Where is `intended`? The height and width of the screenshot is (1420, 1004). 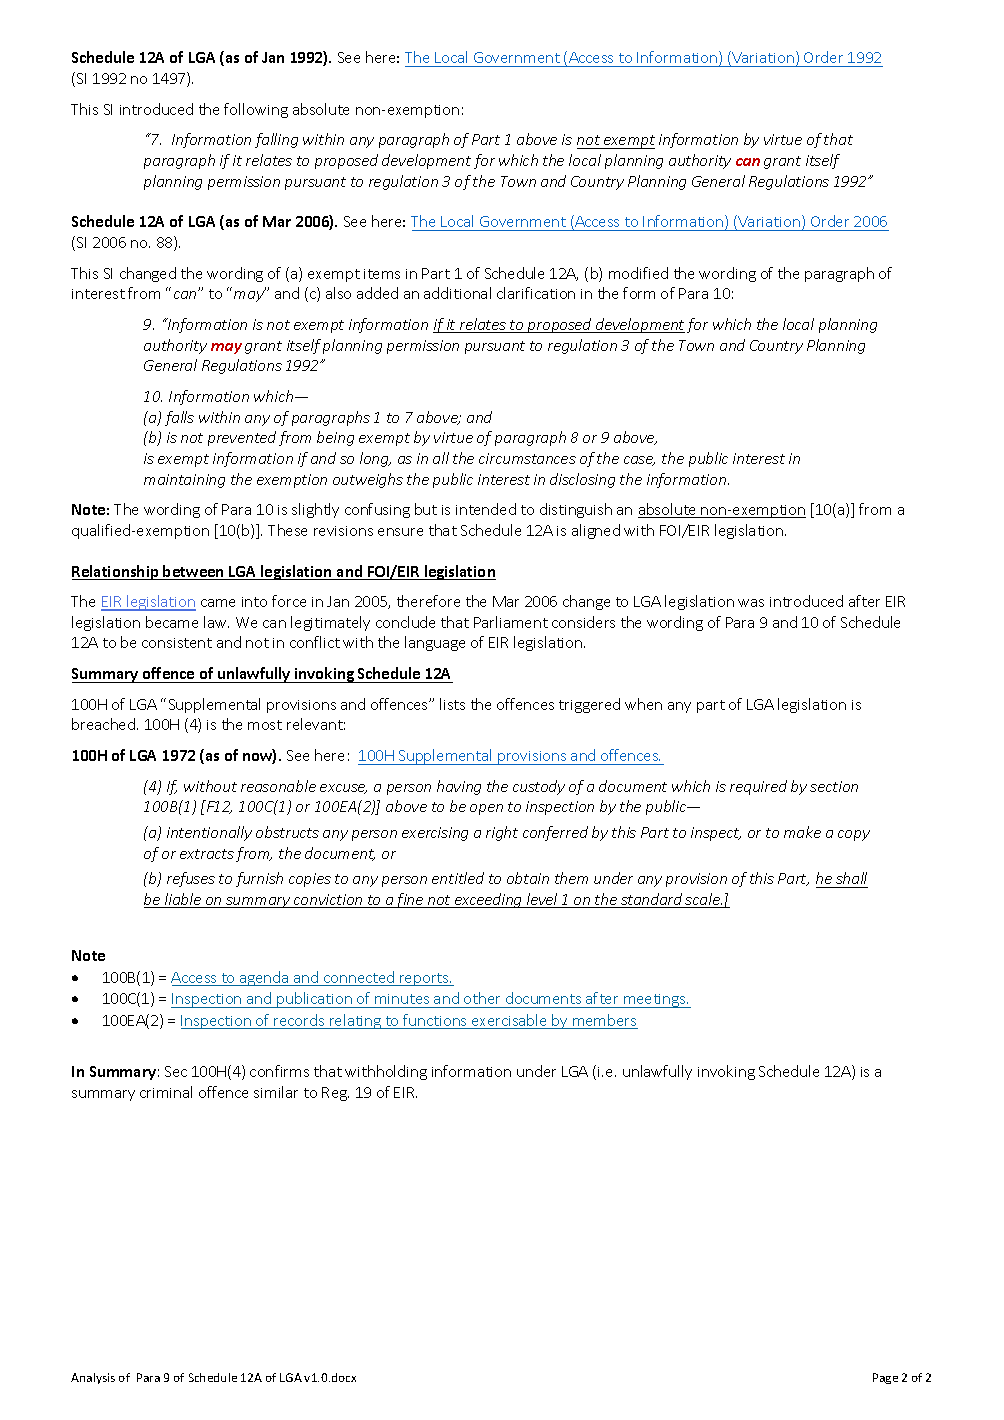
intended is located at coordinates (486, 509).
